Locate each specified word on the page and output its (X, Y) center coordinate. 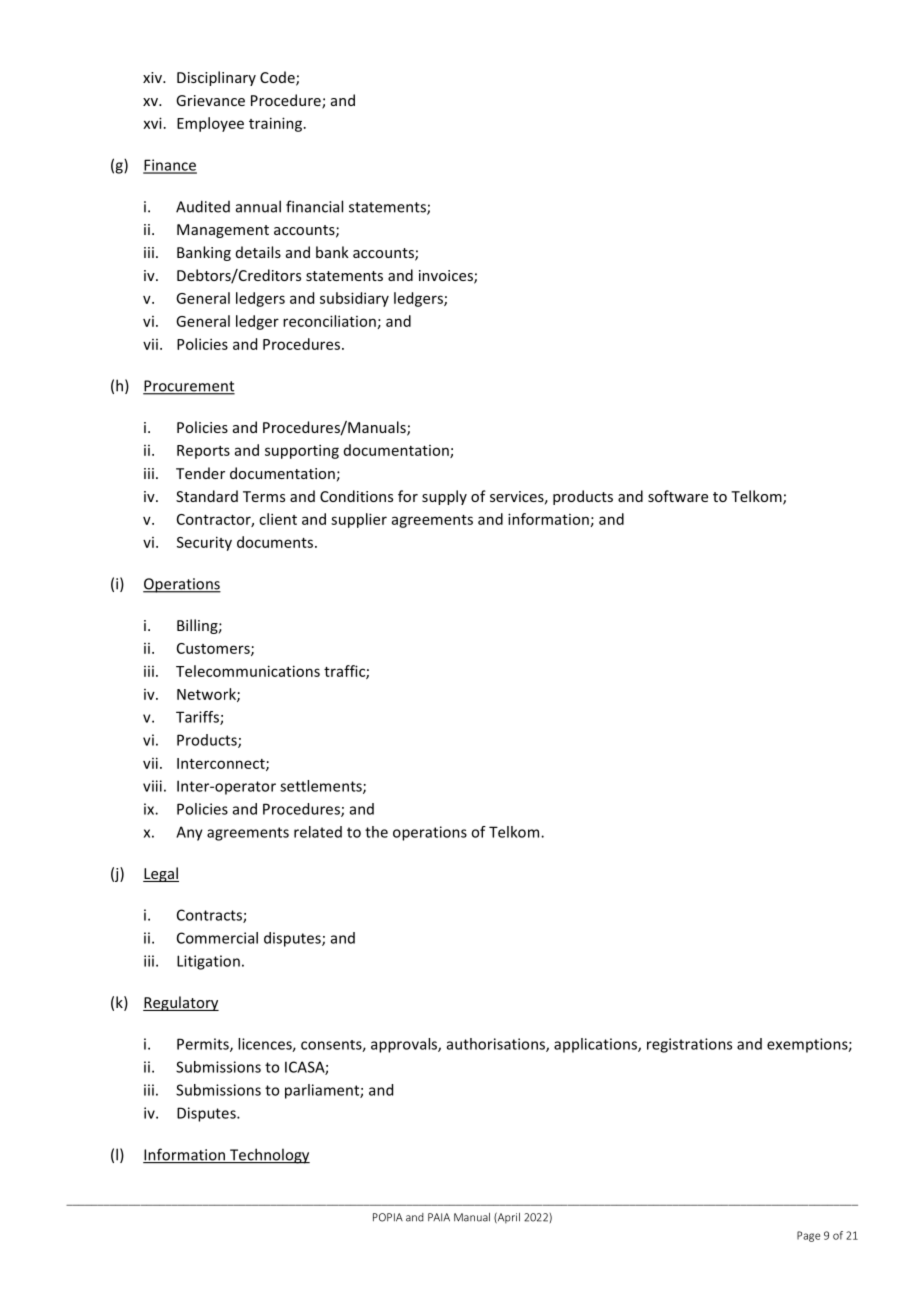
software (678, 496)
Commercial (217, 938)
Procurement (189, 387)
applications (596, 1045)
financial (314, 206)
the (376, 832)
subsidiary (354, 299)
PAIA (439, 1217)
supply (444, 497)
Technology (269, 1156)
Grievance (210, 100)
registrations (689, 1045)
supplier (359, 520)
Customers (214, 649)
